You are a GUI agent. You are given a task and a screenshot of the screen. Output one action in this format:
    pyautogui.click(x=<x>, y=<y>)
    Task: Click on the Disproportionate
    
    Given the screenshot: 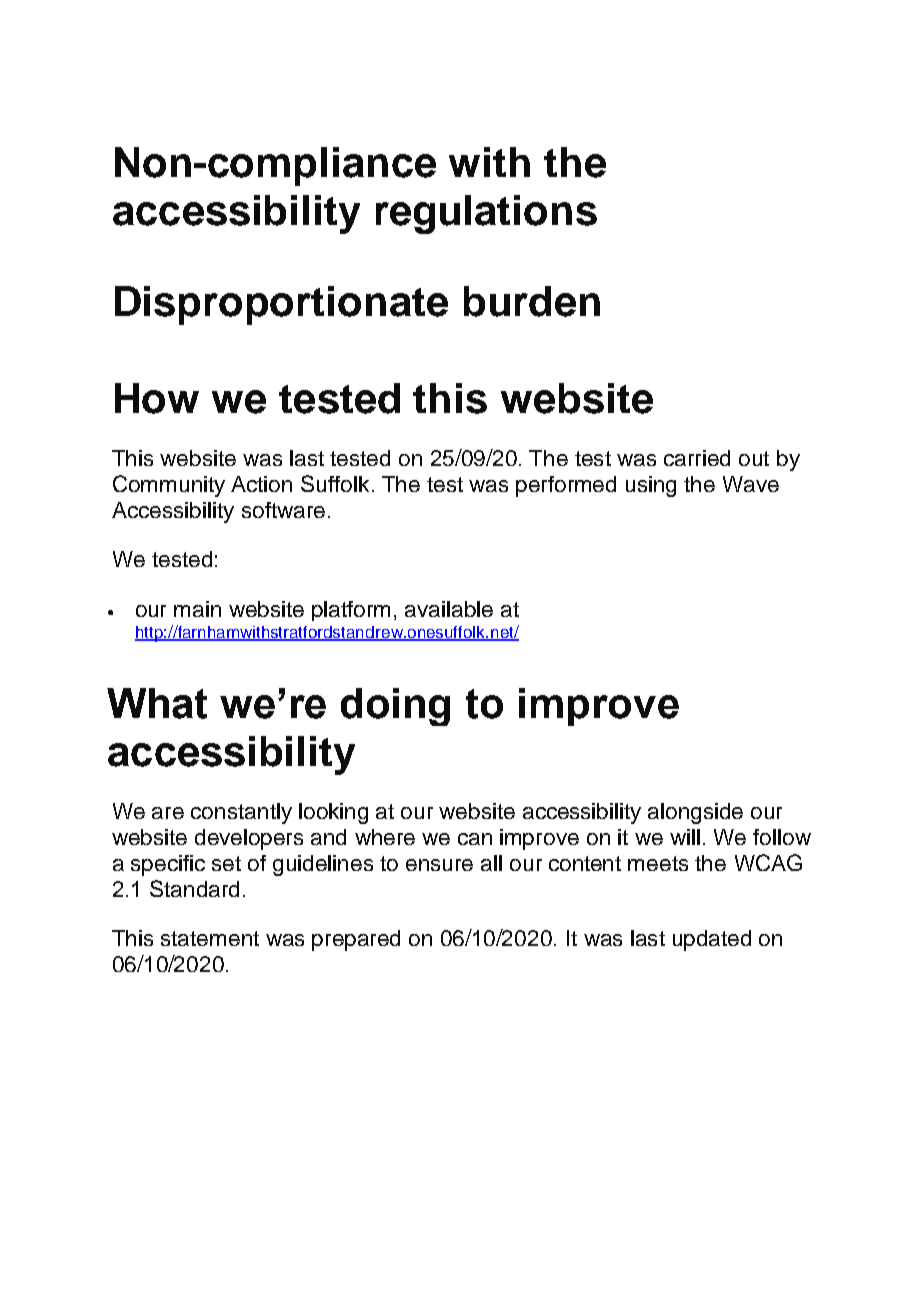 What is the action you would take?
    pyautogui.click(x=281, y=305)
